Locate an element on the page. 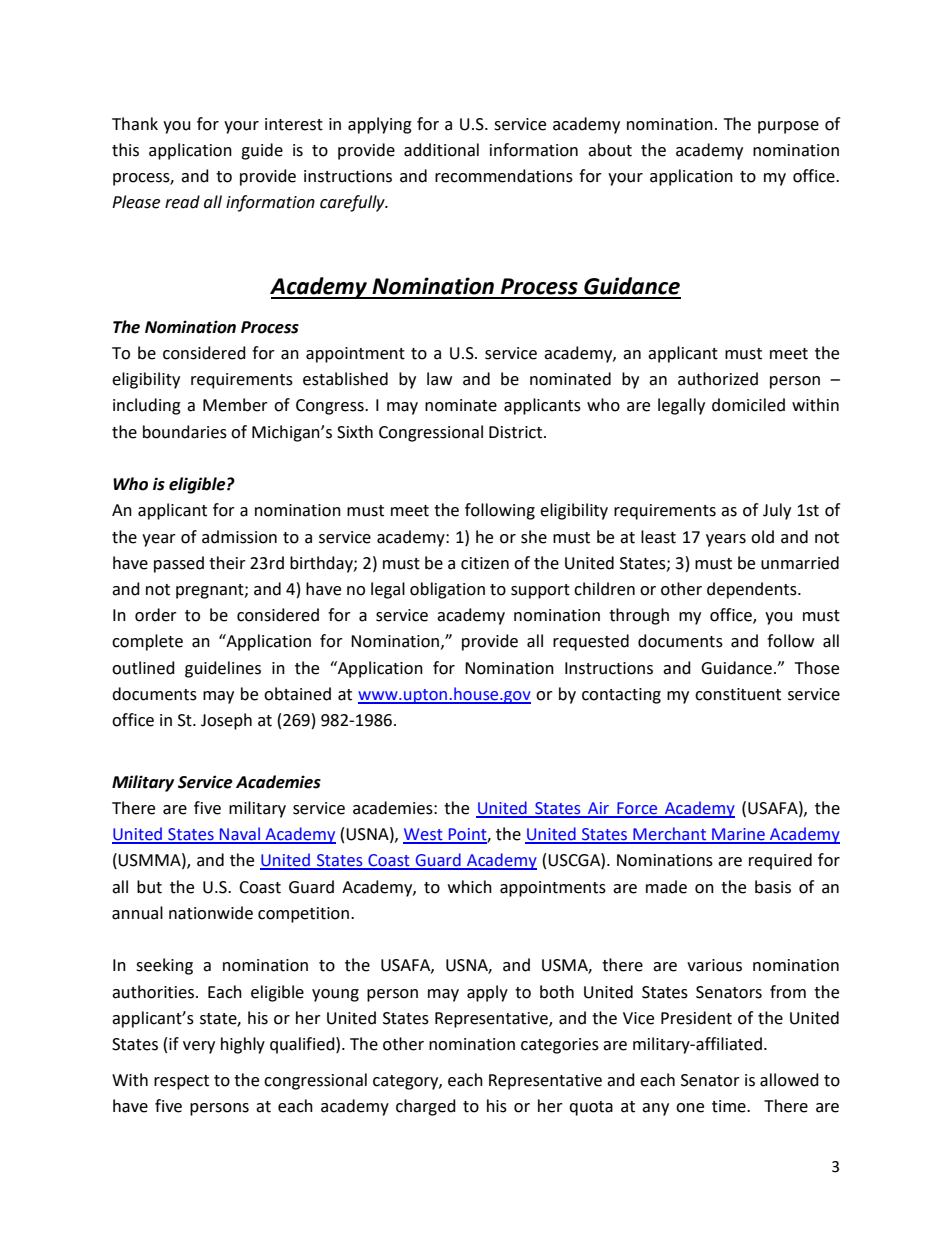  order is located at coordinates (156, 615).
